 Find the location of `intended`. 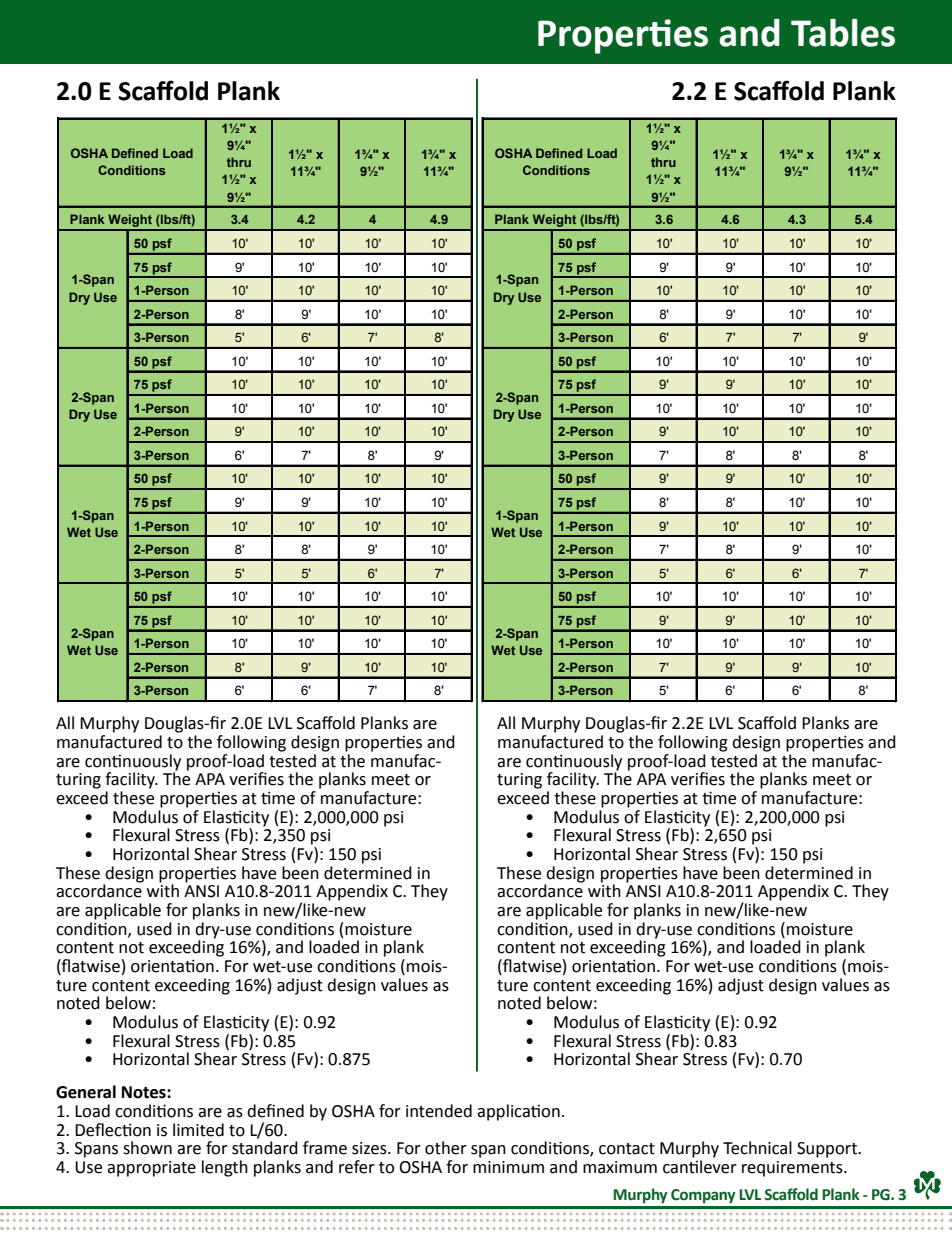

intended is located at coordinates (439, 1111).
